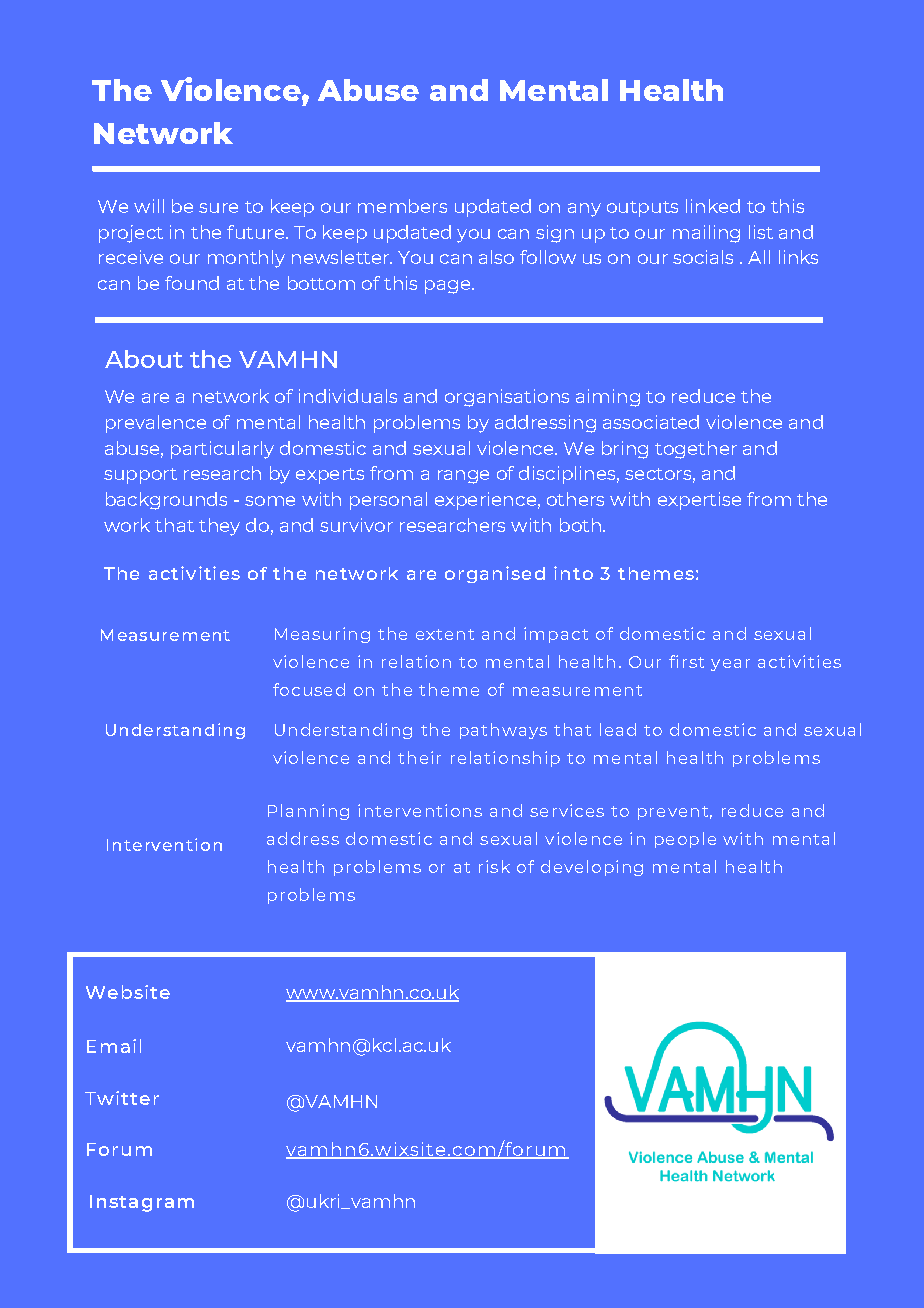 The image size is (924, 1308). Describe the element at coordinates (142, 1203) in the image. I see `Instagram` at that location.
